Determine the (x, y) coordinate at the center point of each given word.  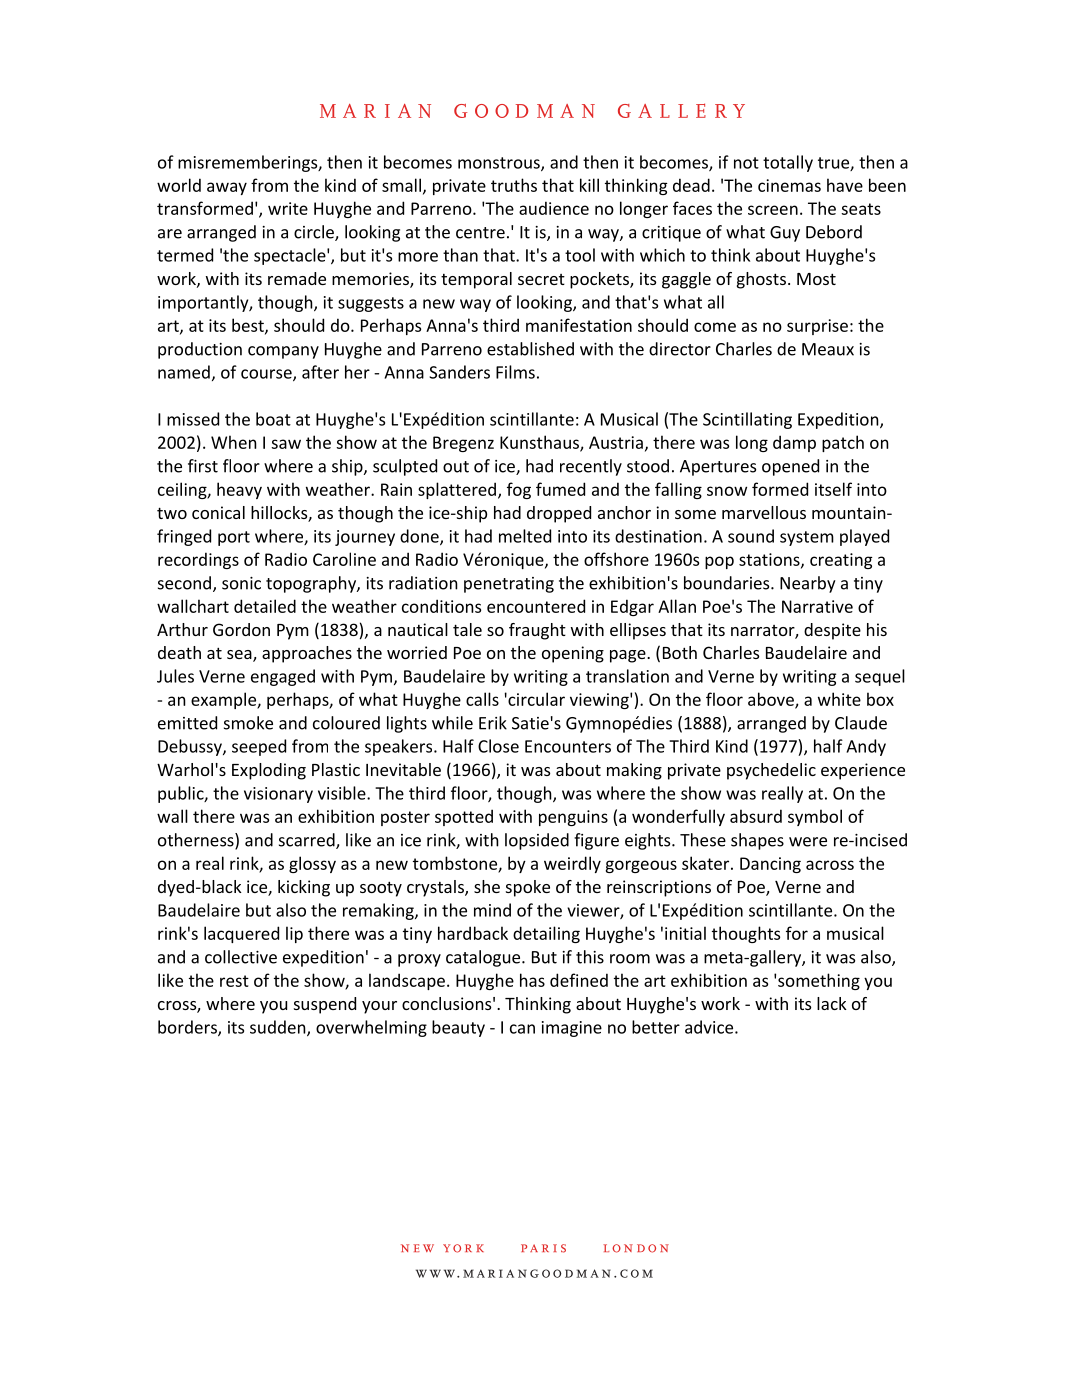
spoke (528, 888)
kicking (304, 888)
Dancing (770, 865)
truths (514, 185)
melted (525, 536)
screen (773, 210)
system (807, 538)
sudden (279, 1028)
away (227, 188)
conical (218, 512)
